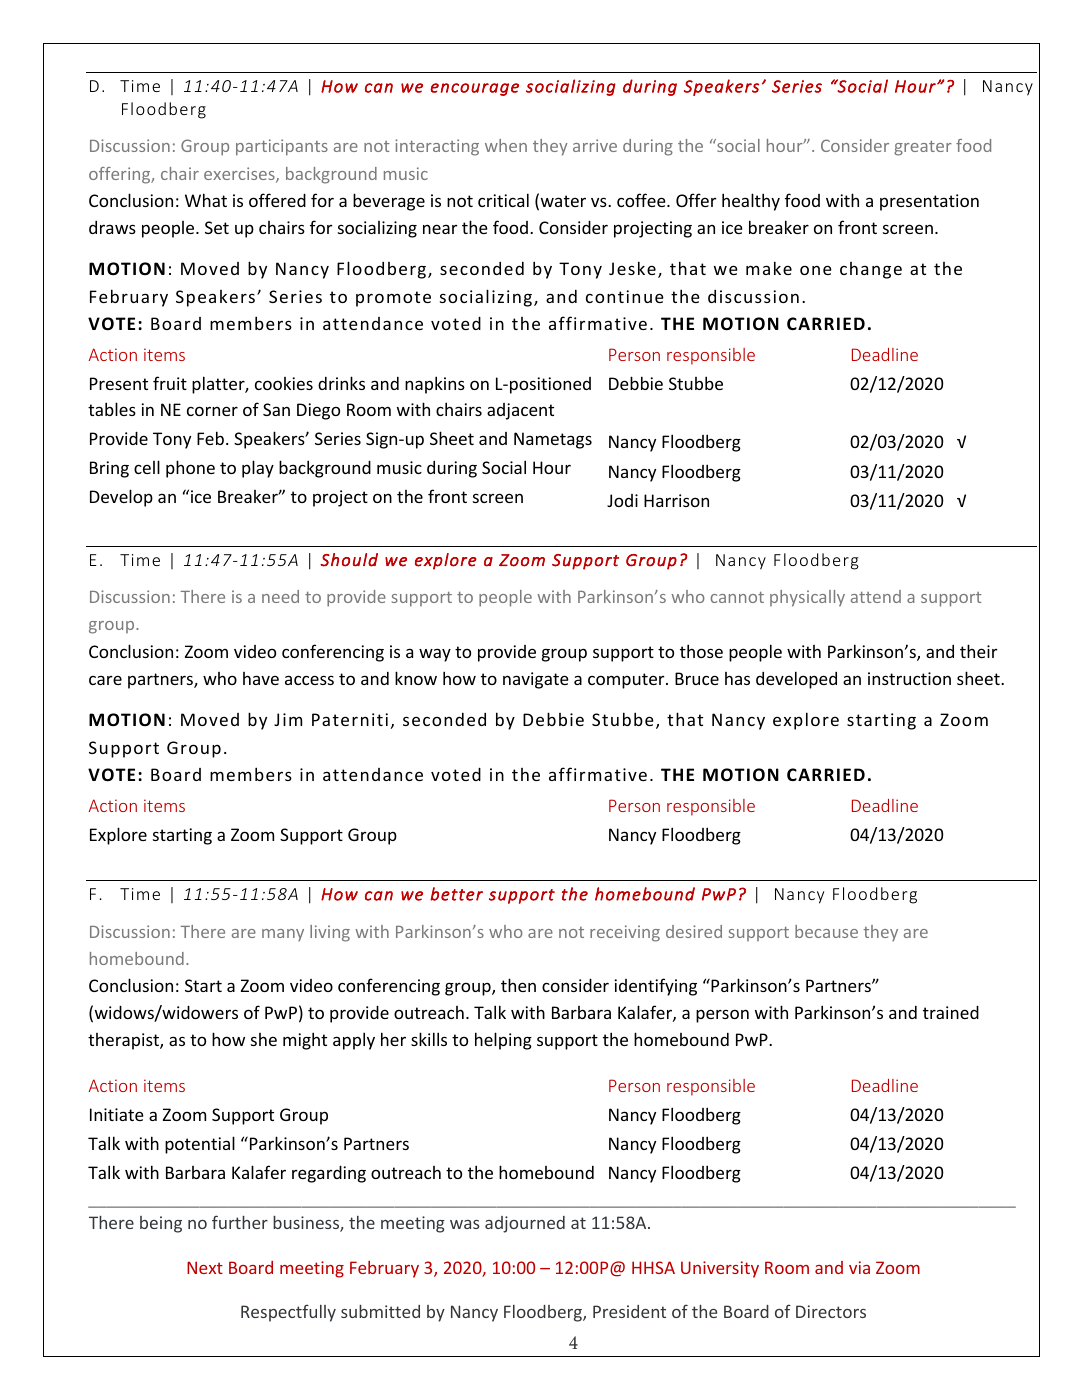 The width and height of the screenshot is (1081, 1398). Describe the element at coordinates (909, 678) in the screenshot. I see `instruction` at that location.
